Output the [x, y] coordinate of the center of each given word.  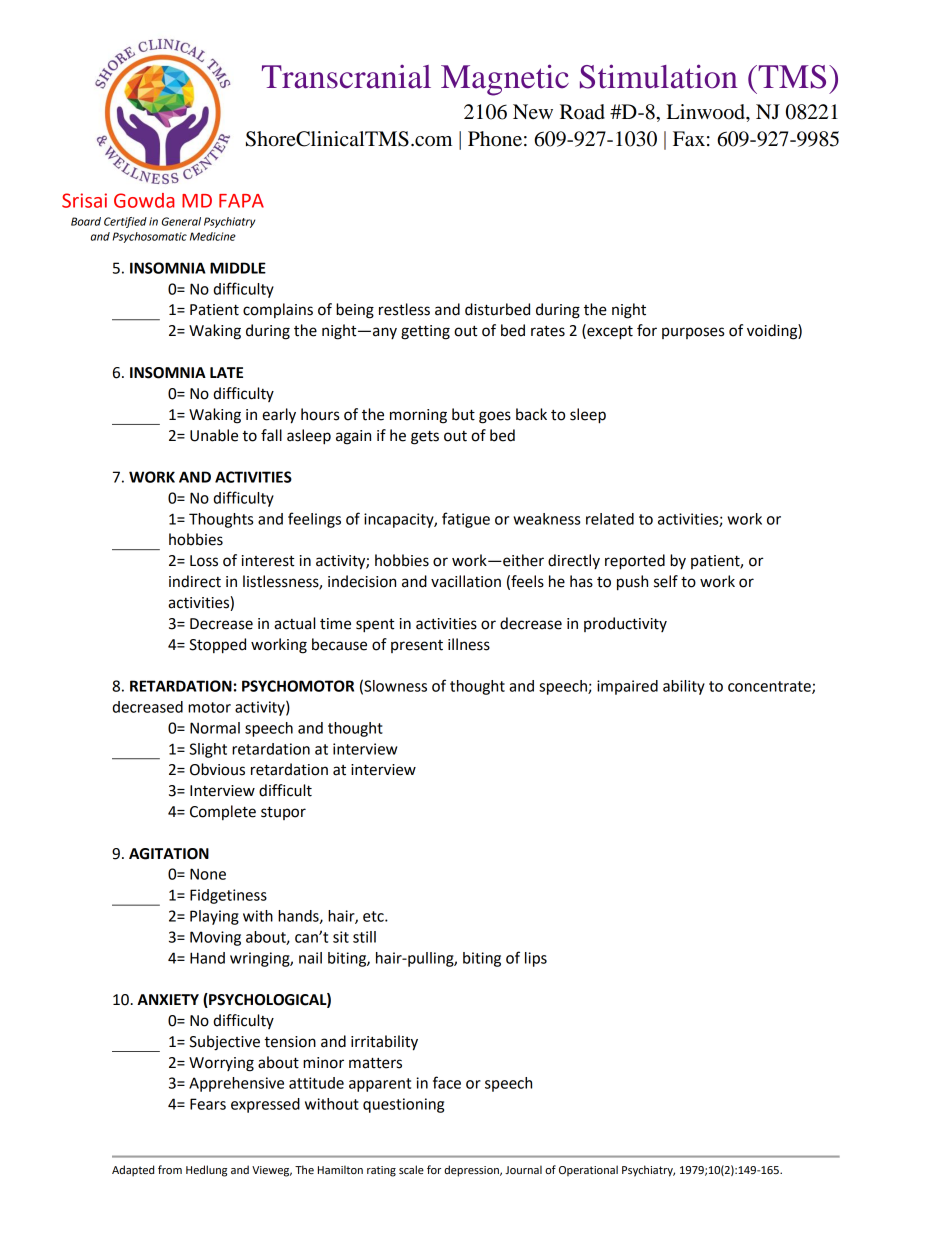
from [170, 1169]
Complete [223, 812]
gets [425, 437]
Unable [214, 435]
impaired [627, 687]
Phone [495, 139]
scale [411, 1169]
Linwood [707, 112]
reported [635, 562]
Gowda [144, 200]
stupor [283, 813]
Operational [588, 1171]
